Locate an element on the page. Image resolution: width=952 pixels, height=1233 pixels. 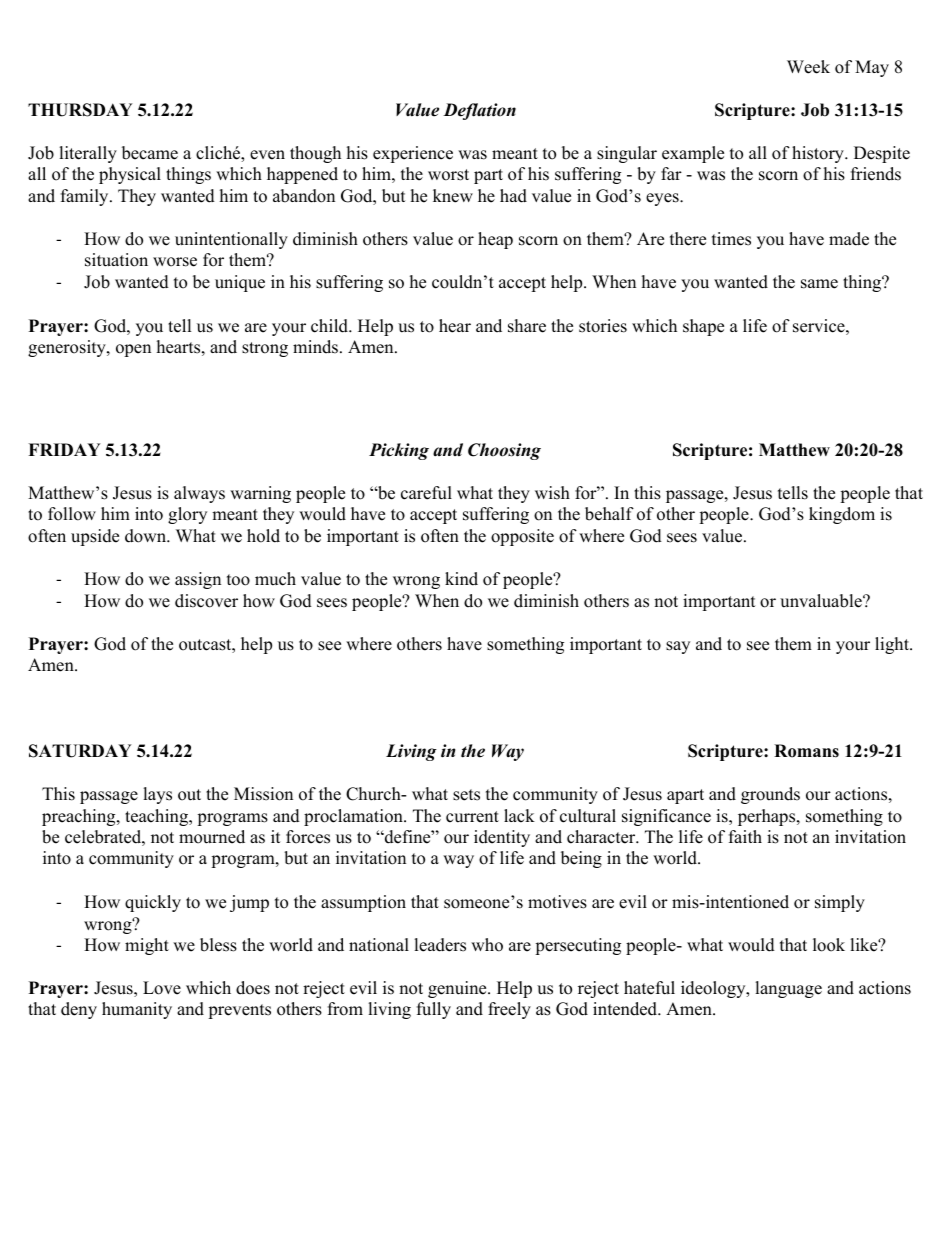
Deflation is located at coordinates (479, 111).
